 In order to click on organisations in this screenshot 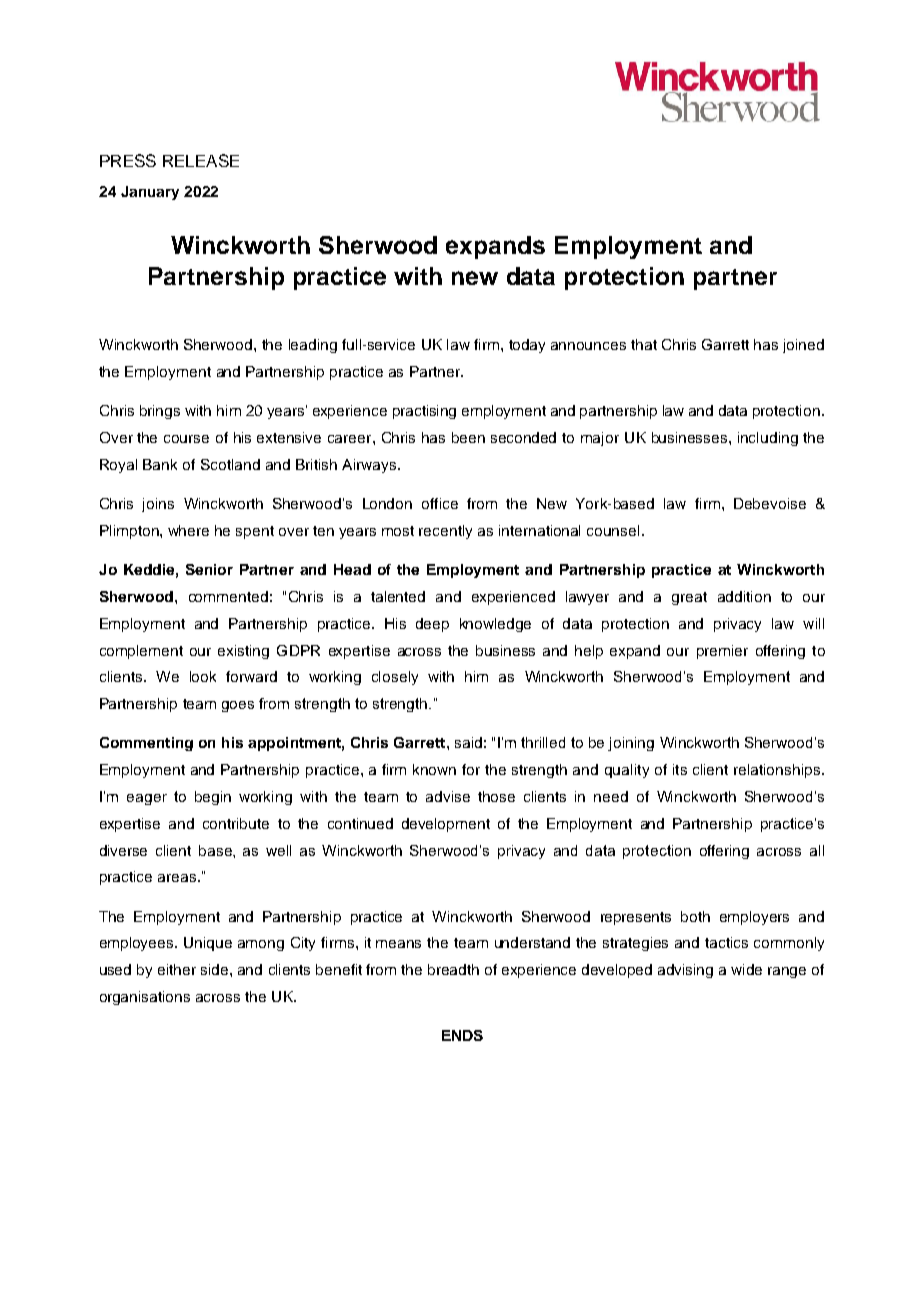, I will do `click(145, 998)`.
